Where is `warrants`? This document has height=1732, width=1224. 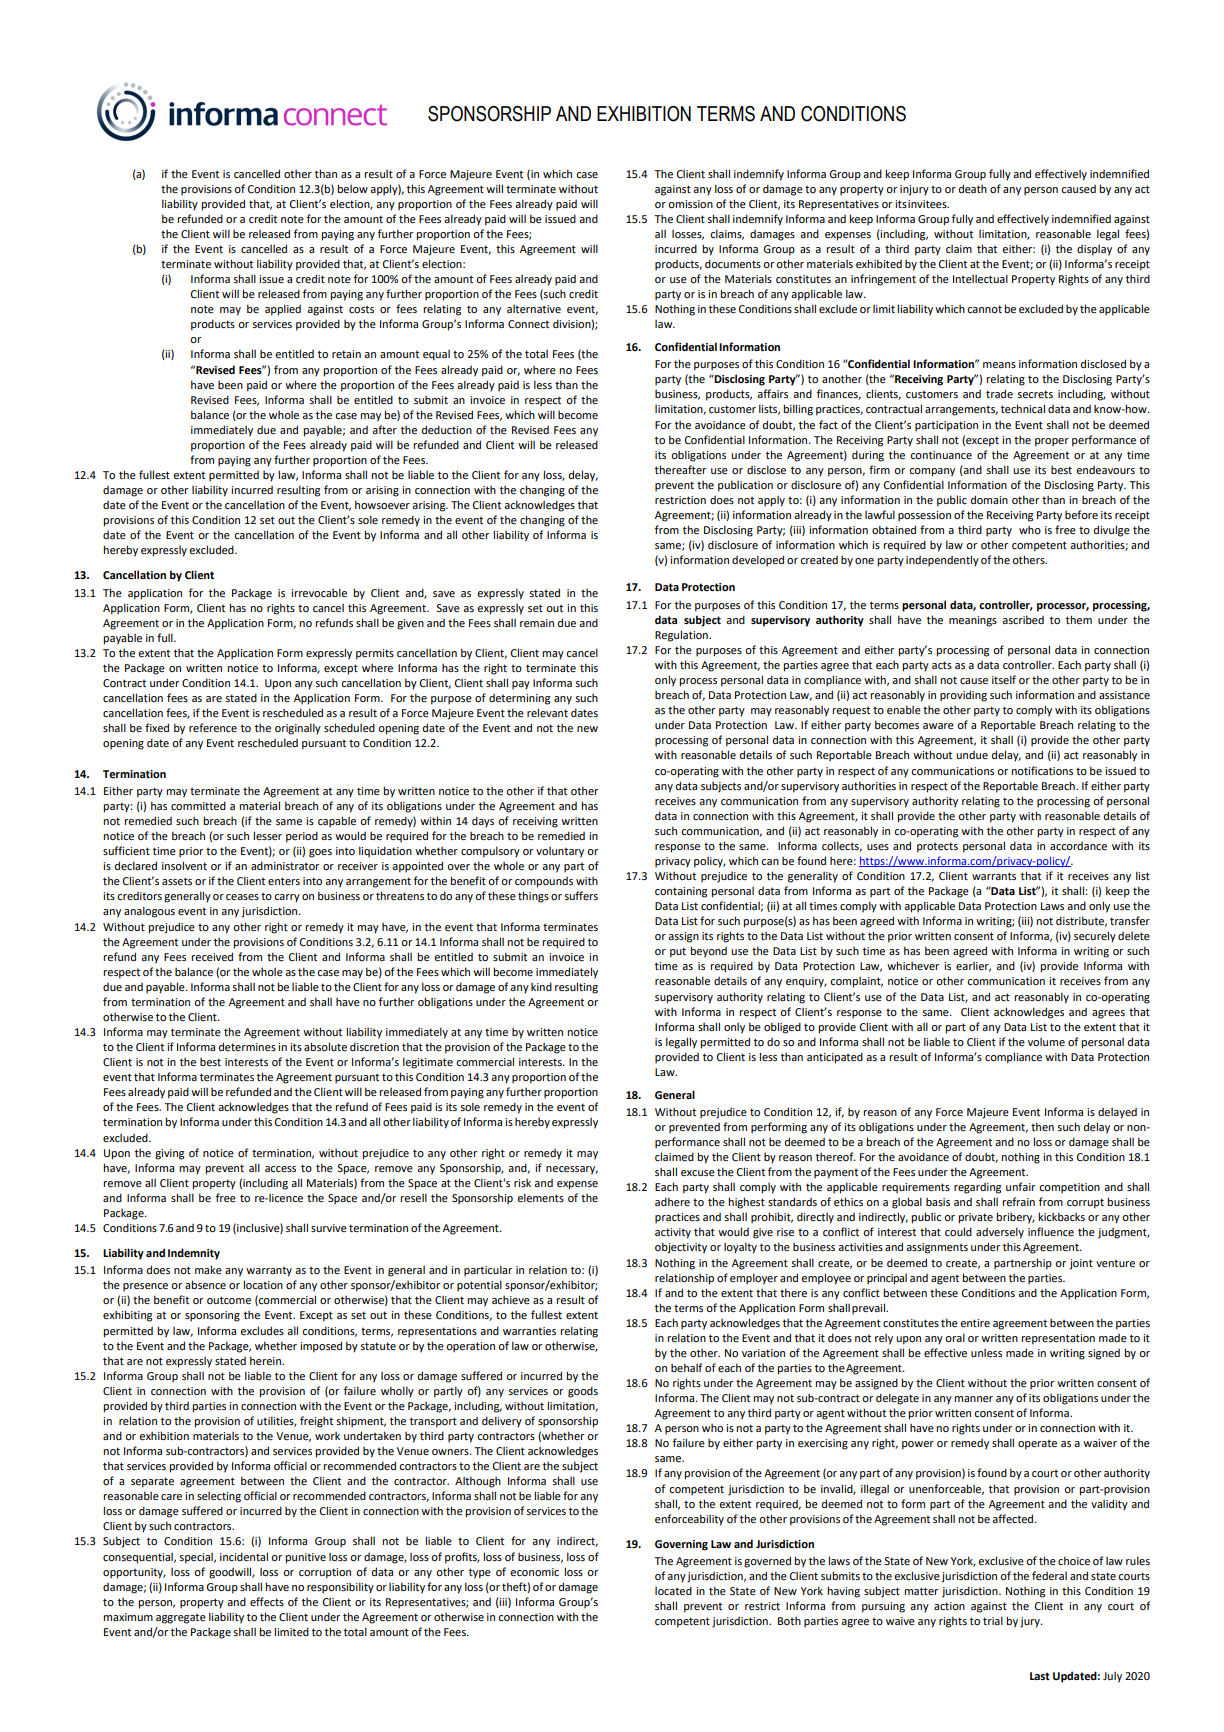
warrants is located at coordinates (994, 876).
